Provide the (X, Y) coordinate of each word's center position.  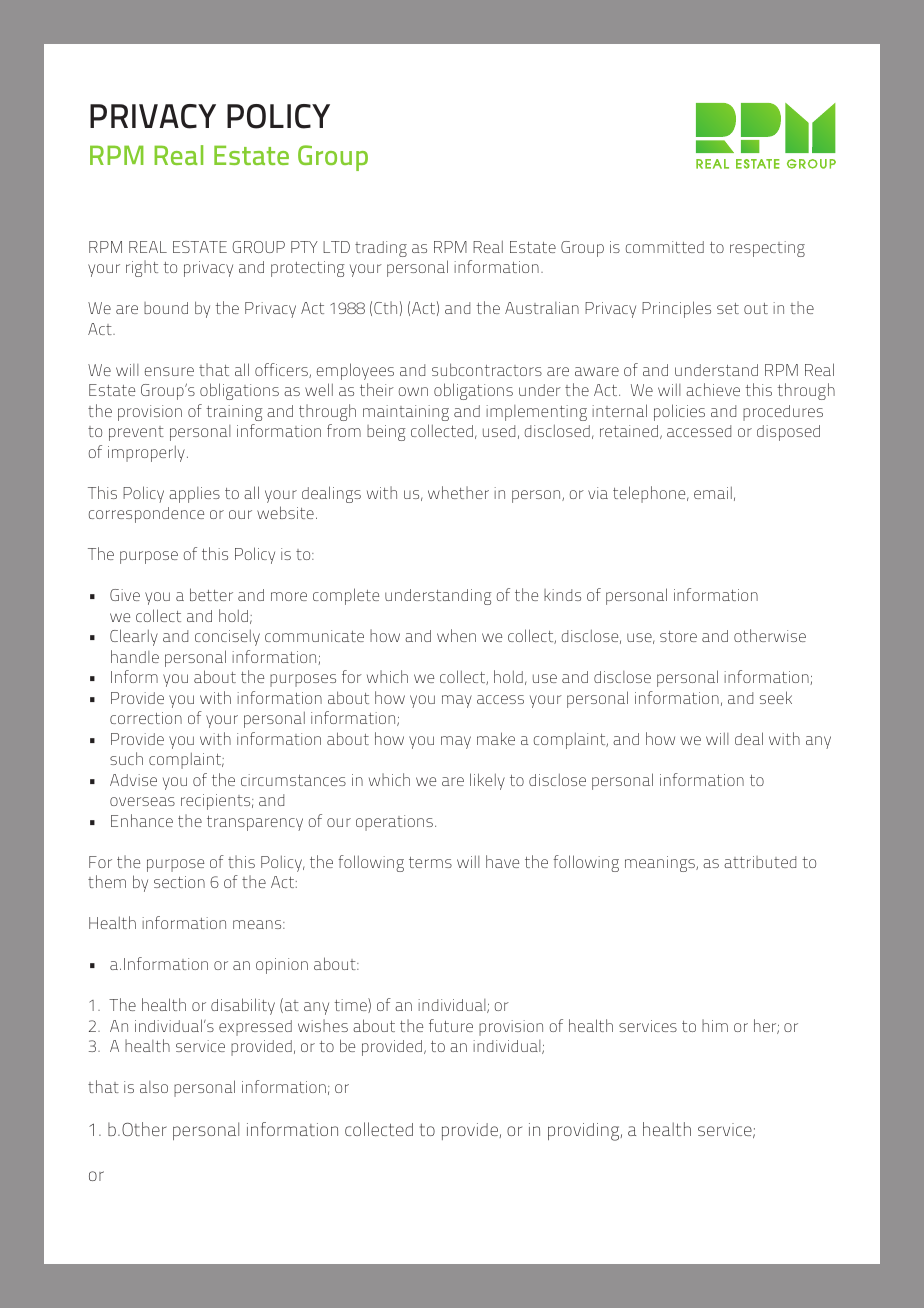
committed (664, 247)
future (451, 1025)
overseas (142, 801)
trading (381, 249)
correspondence (146, 515)
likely (487, 781)
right (142, 268)
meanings (661, 864)
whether (458, 492)
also (154, 1087)
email (713, 492)
